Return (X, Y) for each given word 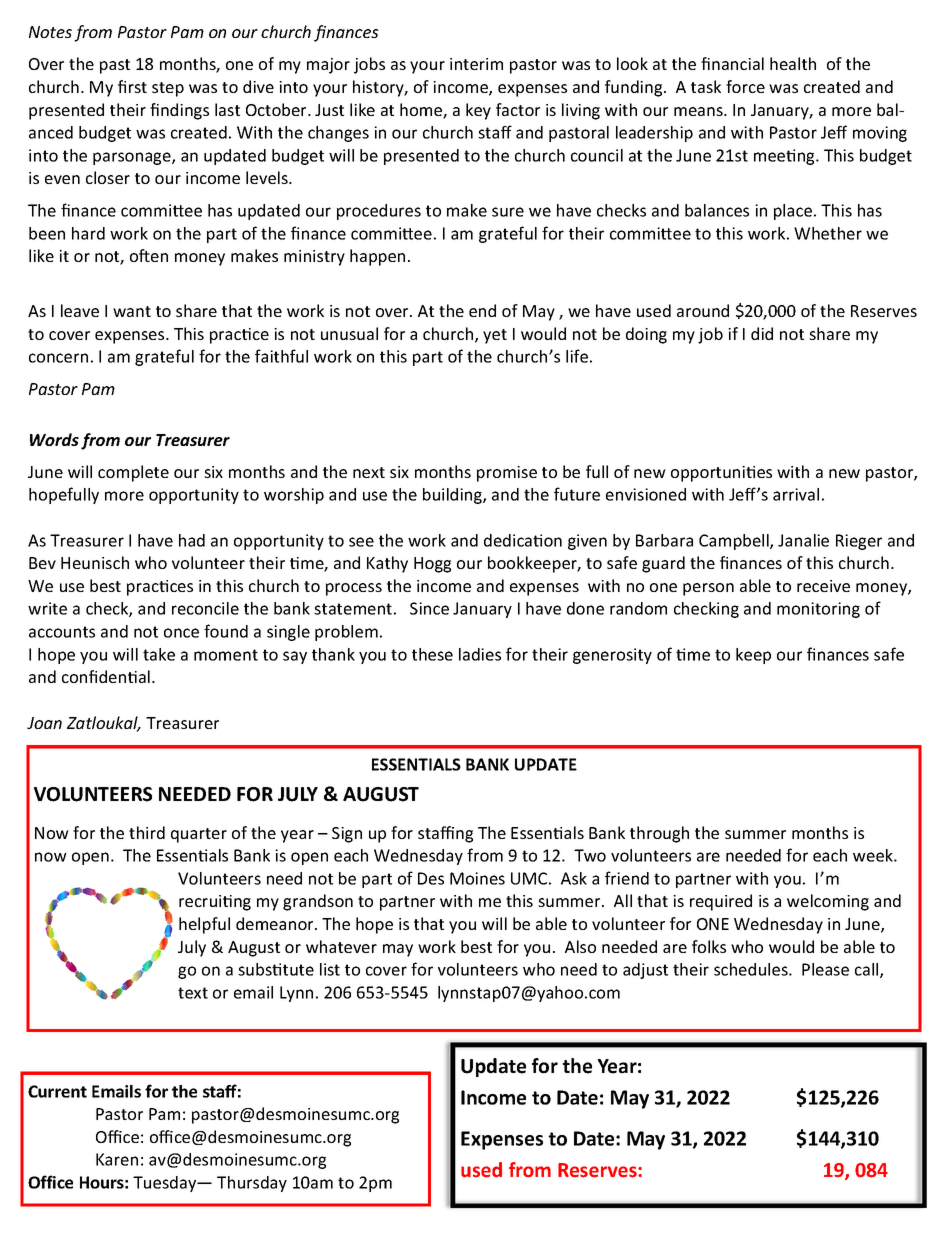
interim (476, 64)
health (793, 63)
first (132, 86)
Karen (117, 1159)
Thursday (252, 1184)
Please (825, 969)
